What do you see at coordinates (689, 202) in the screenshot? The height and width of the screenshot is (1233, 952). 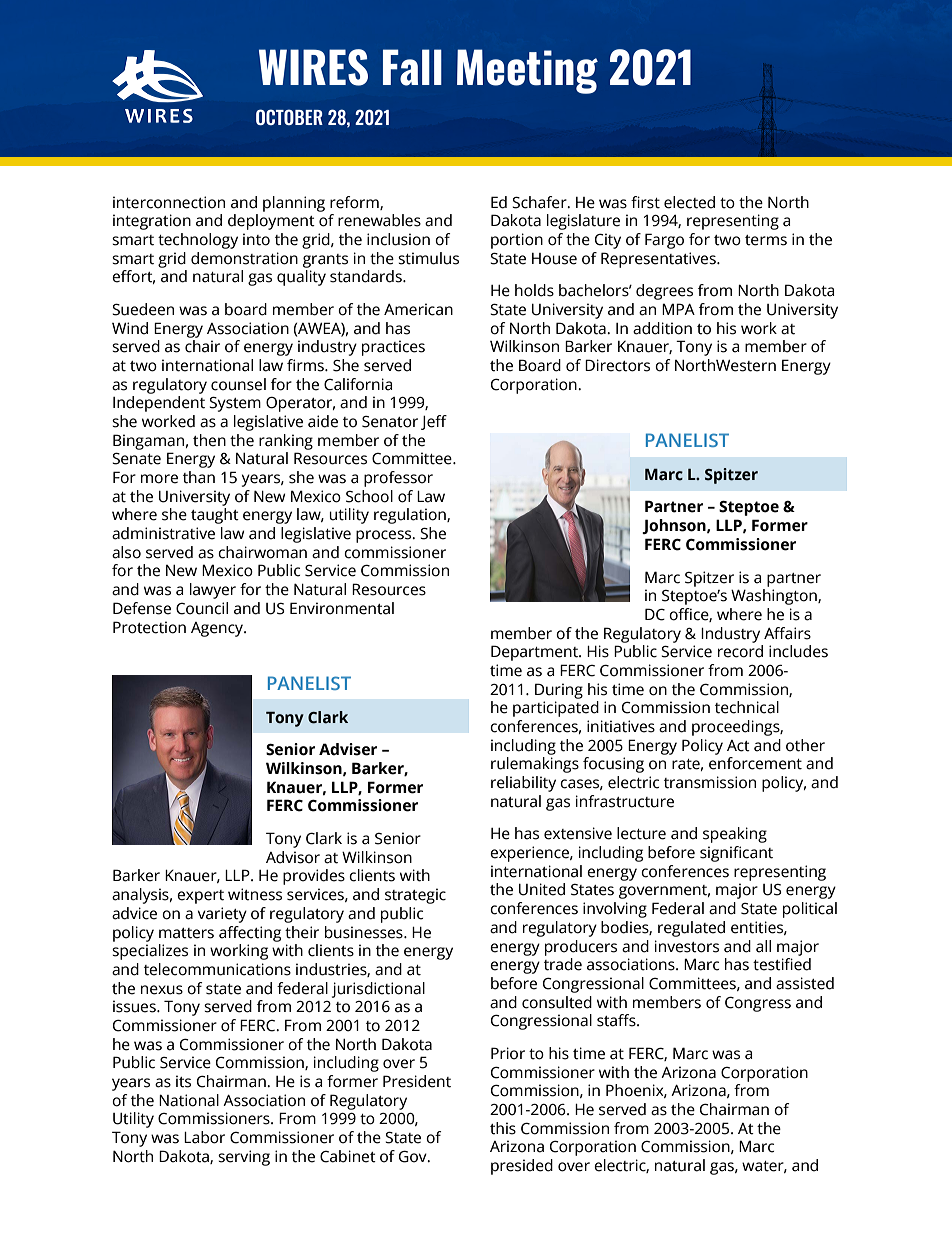 I see `elected` at bounding box center [689, 202].
